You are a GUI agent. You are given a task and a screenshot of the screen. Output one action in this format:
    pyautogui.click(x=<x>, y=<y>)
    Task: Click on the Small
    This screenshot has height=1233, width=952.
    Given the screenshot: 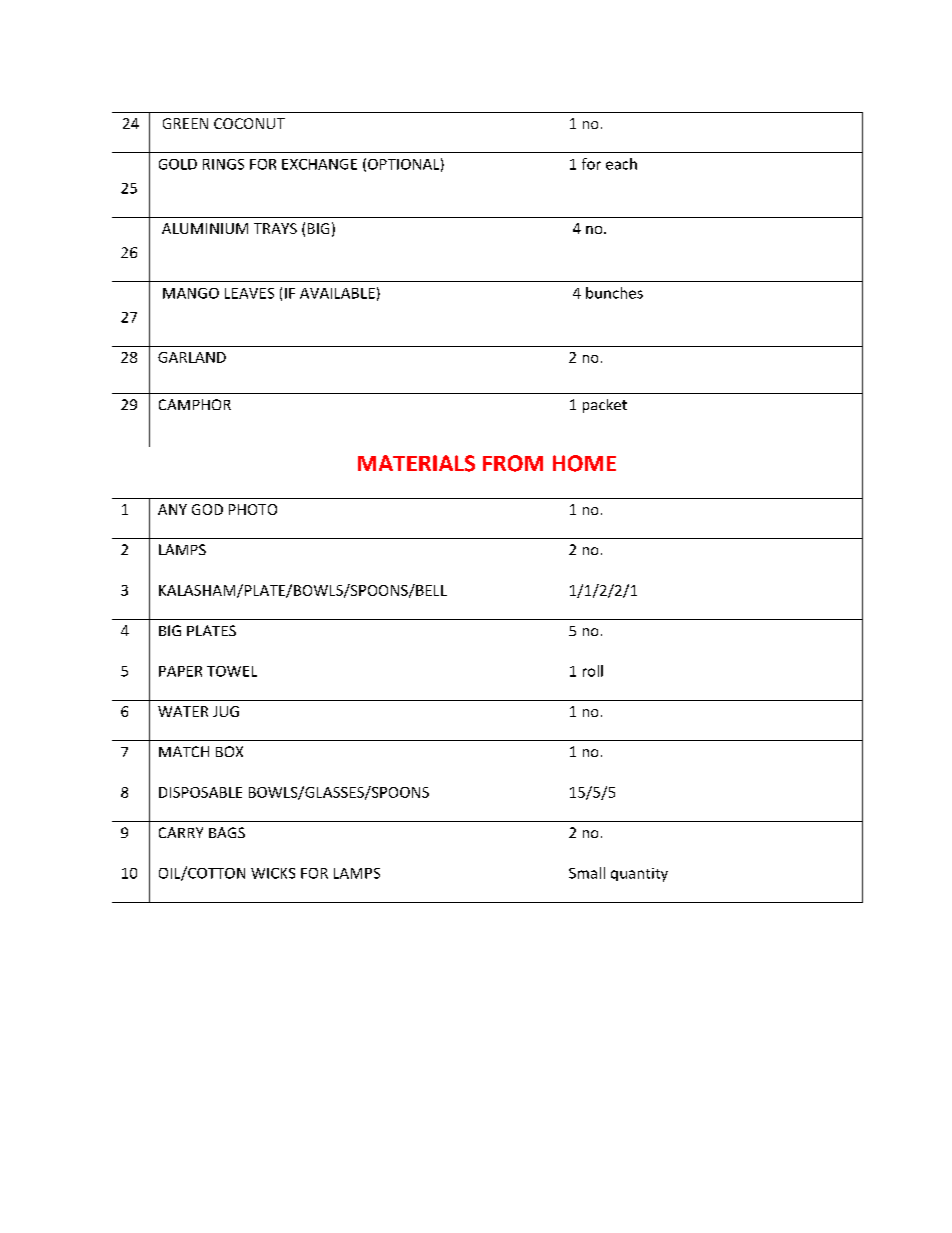 What is the action you would take?
    pyautogui.click(x=587, y=873)
